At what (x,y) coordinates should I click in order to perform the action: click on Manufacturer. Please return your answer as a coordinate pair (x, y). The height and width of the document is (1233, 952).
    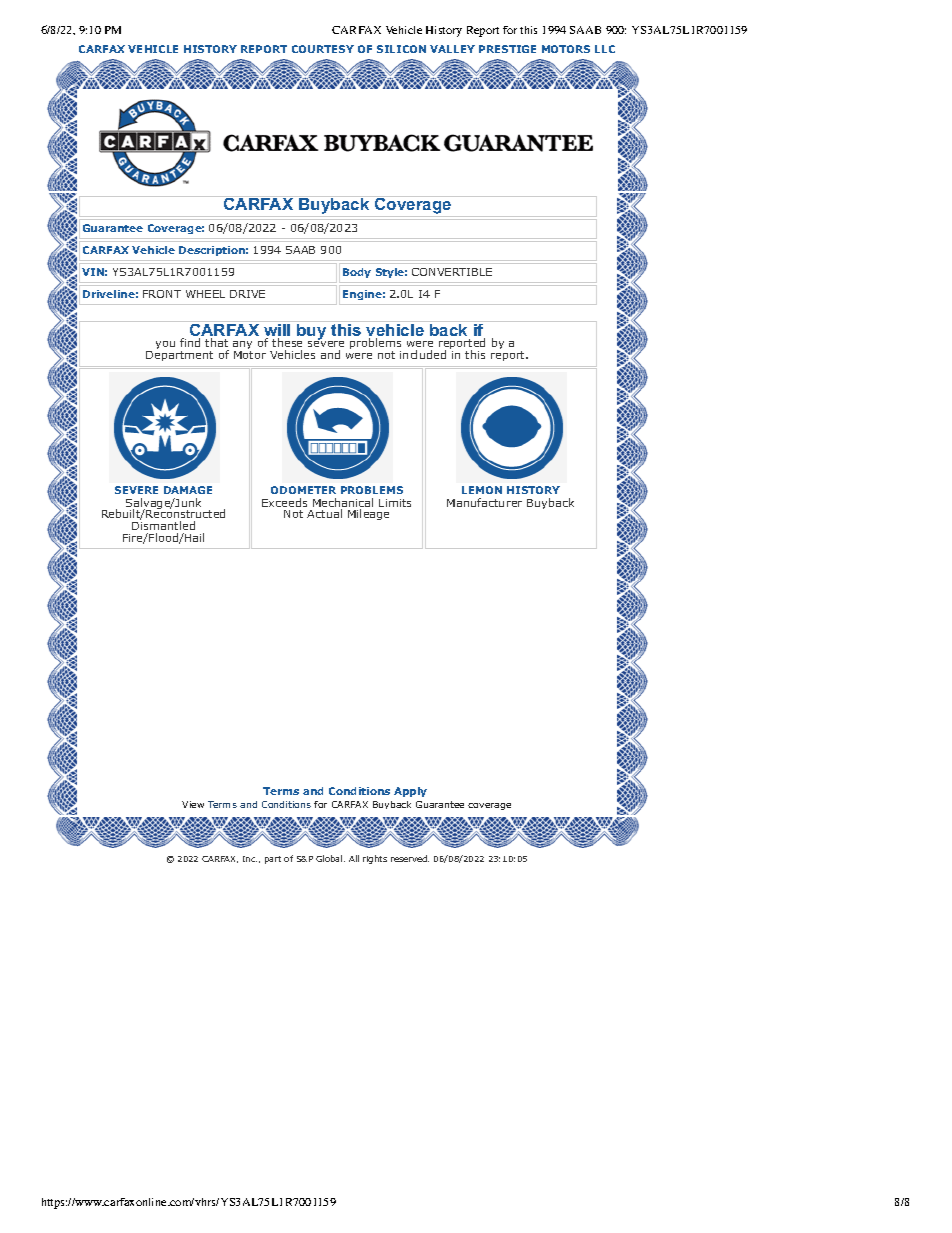
    Looking at the image, I should click on (484, 502).
